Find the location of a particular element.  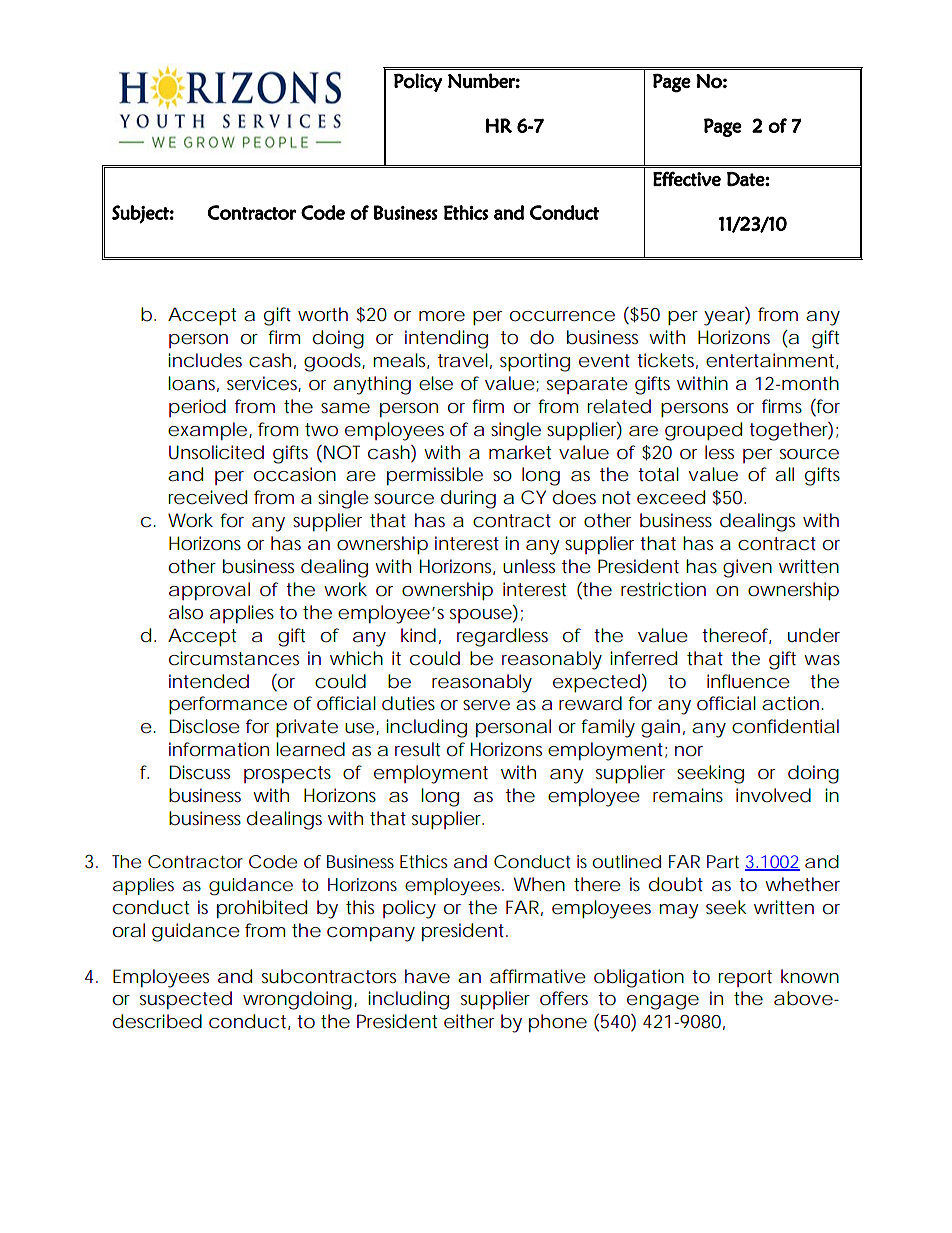

more is located at coordinates (442, 316).
